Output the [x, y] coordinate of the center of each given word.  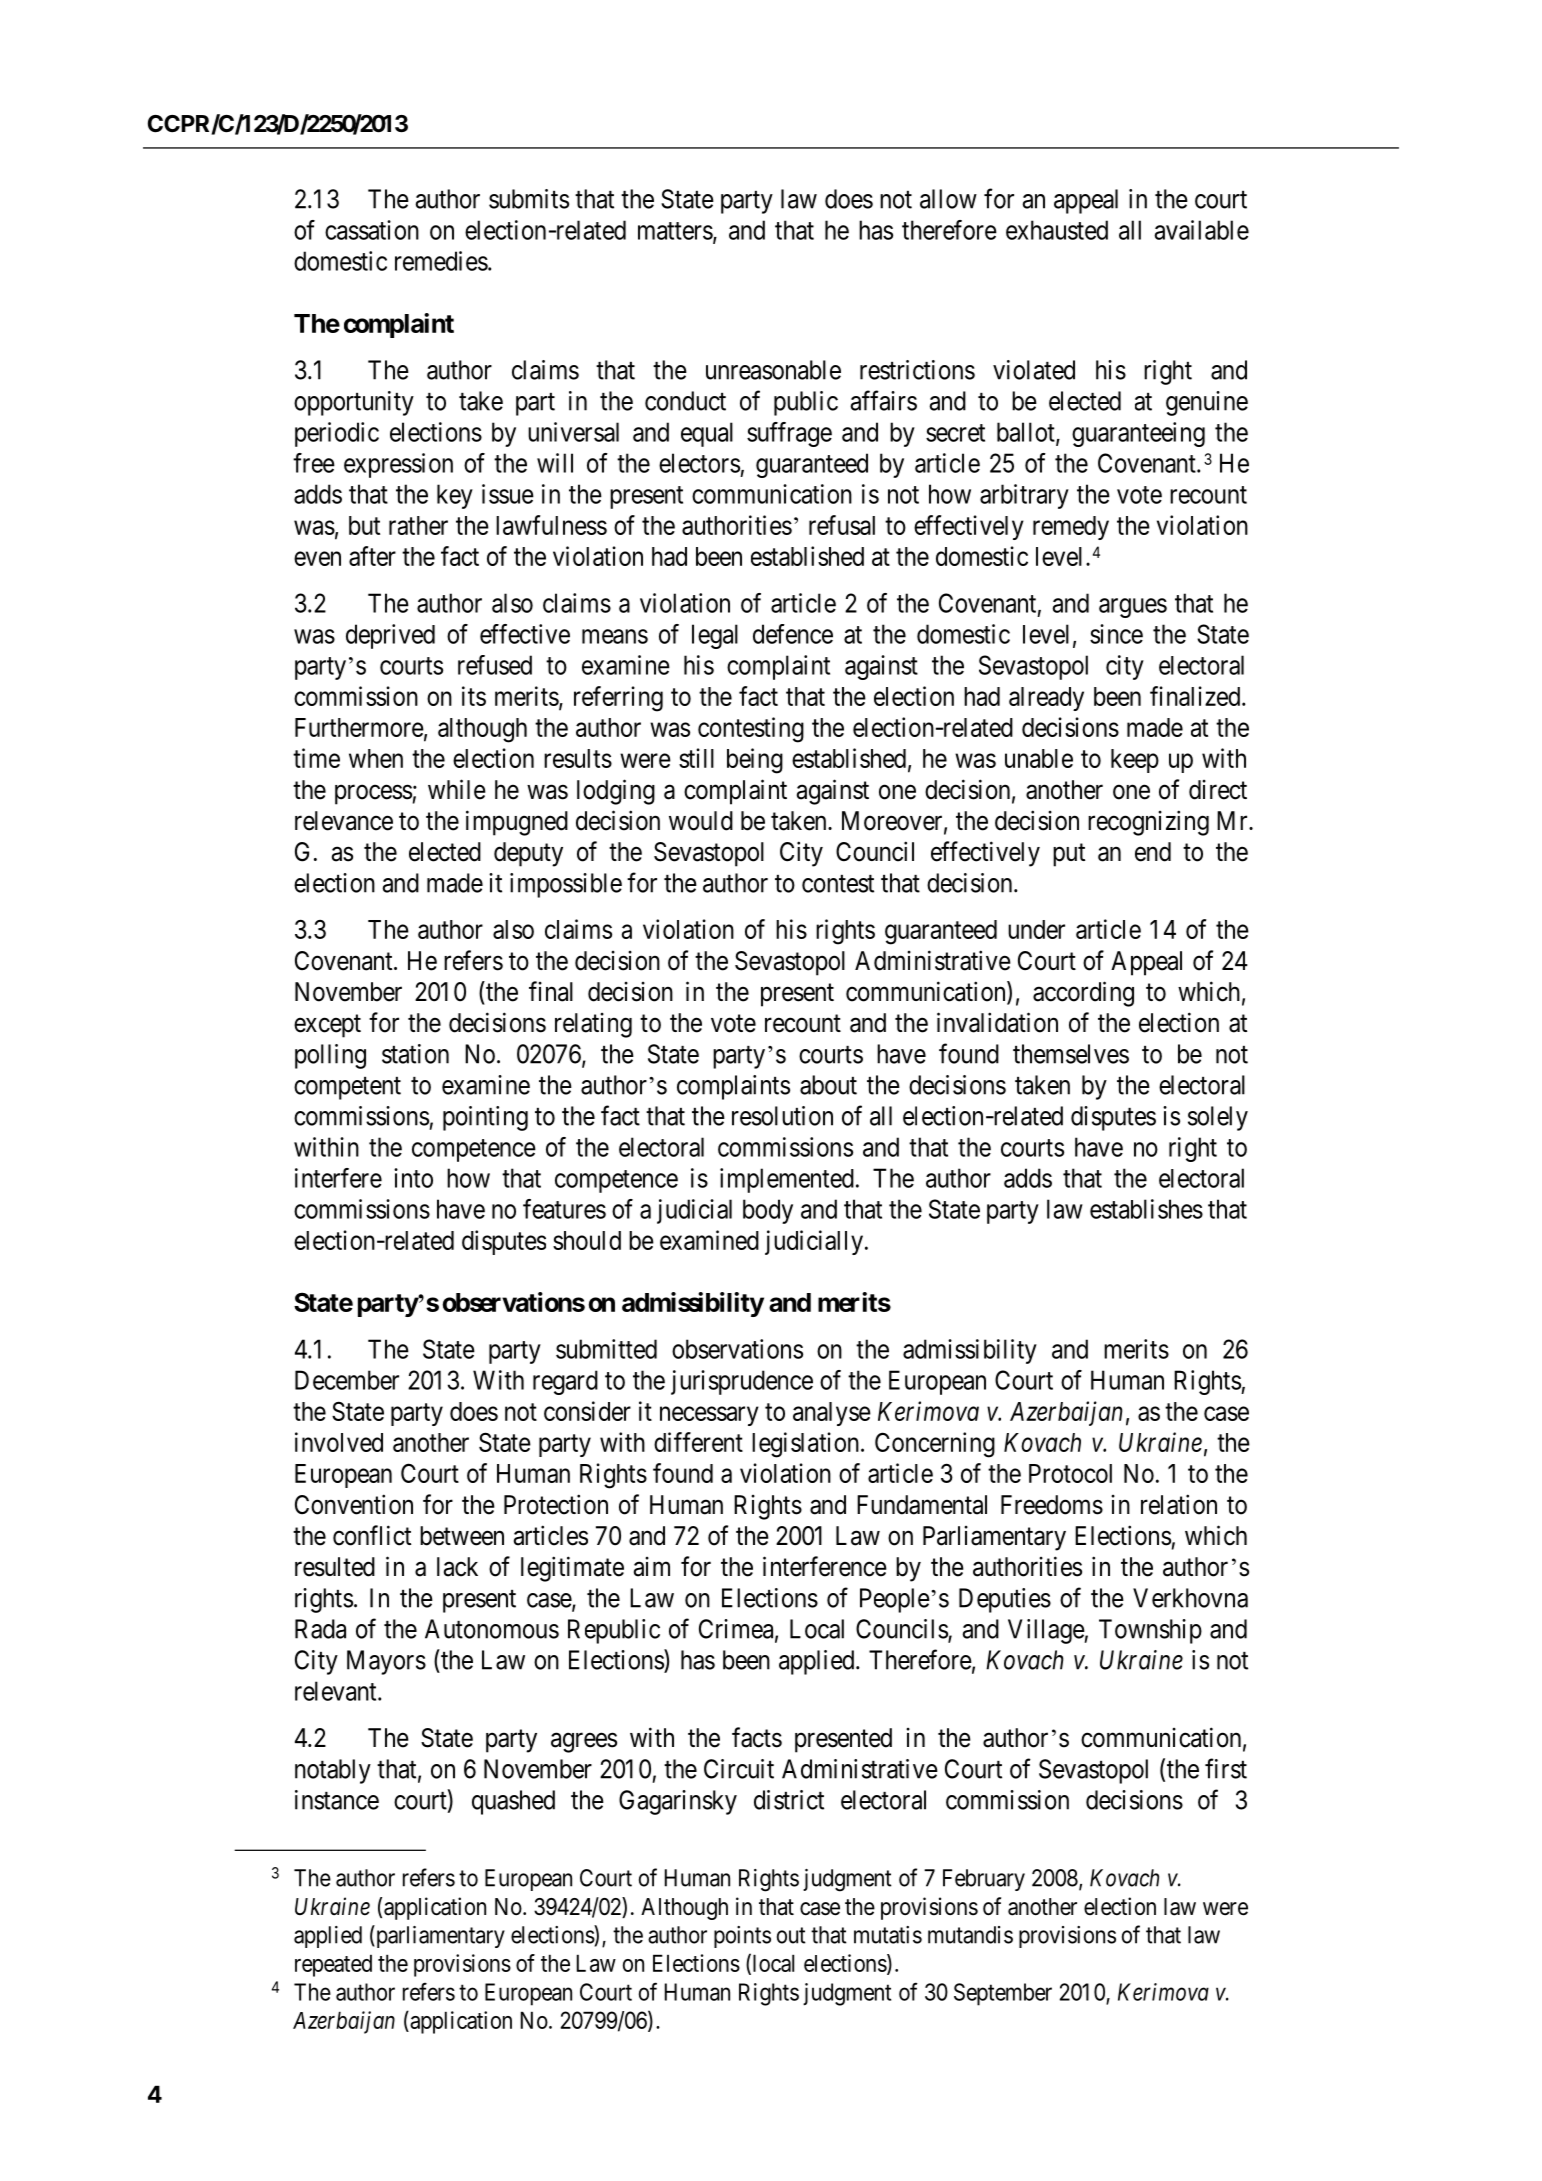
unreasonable [773, 370]
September [1003, 1994]
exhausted [1057, 230]
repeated [333, 1965]
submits [529, 199]
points [742, 1937]
